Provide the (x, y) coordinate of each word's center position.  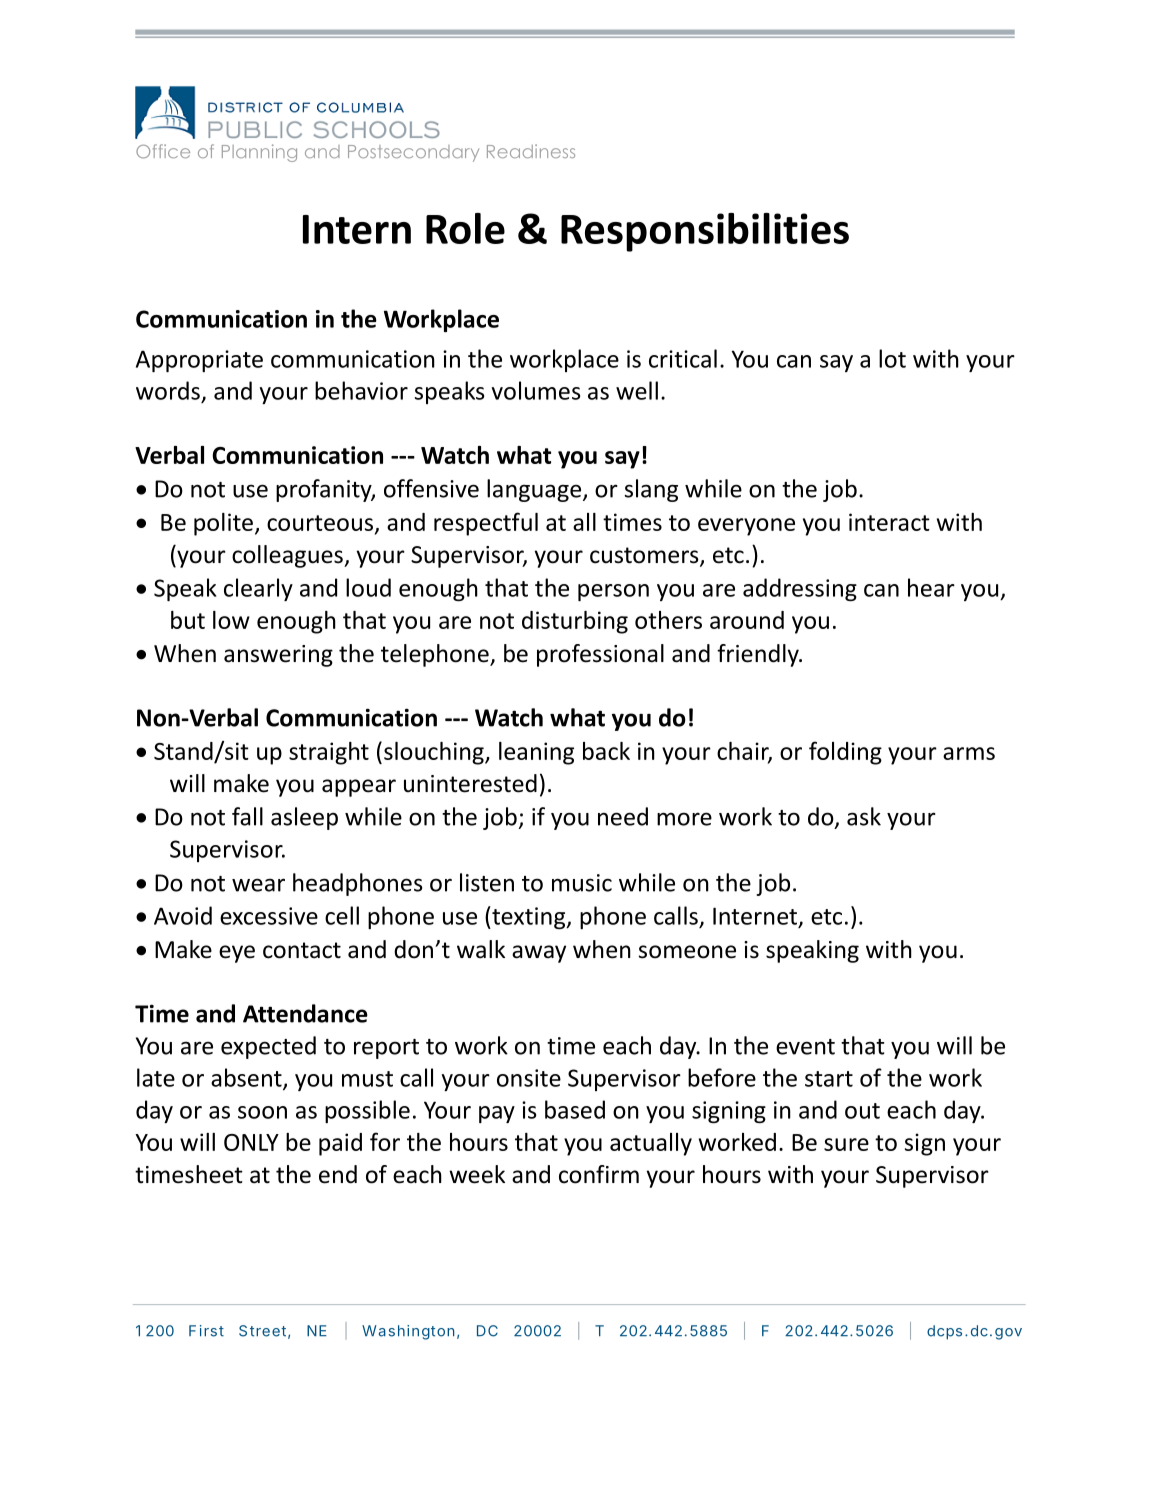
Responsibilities (705, 232)
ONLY (251, 1142)
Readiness (531, 151)
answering (278, 656)
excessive (269, 916)
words (168, 390)
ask (864, 816)
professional (600, 655)
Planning (259, 153)
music (582, 883)
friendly (759, 655)
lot (892, 358)
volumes (536, 390)
